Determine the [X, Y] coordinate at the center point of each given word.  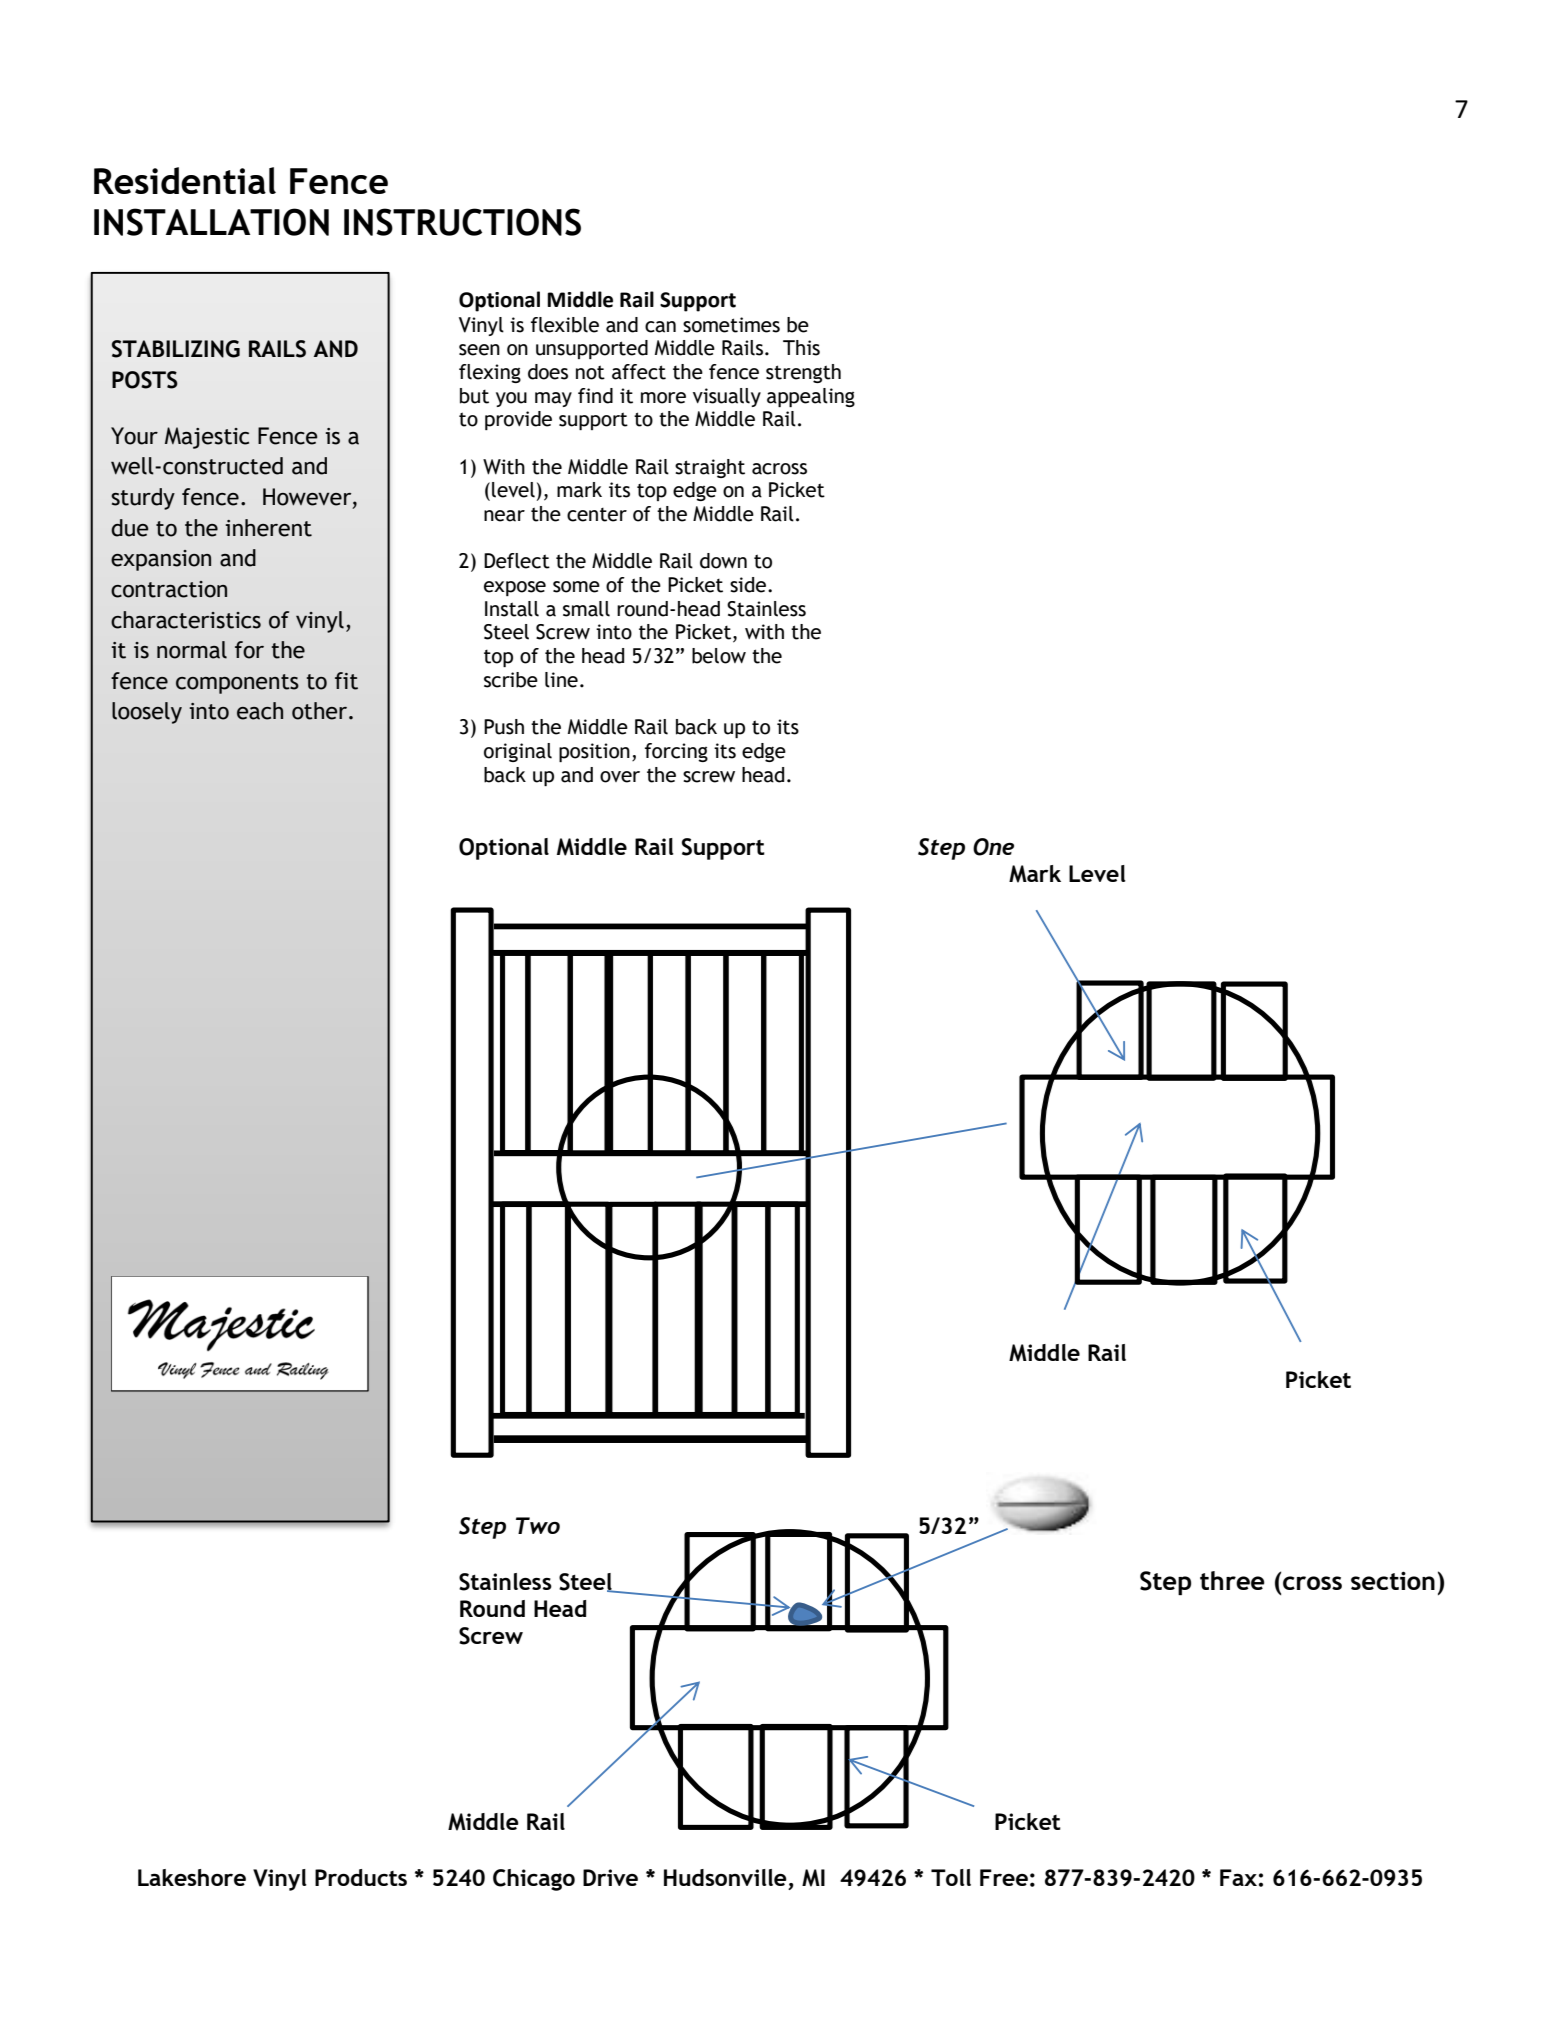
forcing [676, 752]
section [1393, 1580]
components [237, 684]
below [719, 656]
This [801, 348]
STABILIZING [176, 349]
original [518, 752]
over [620, 777]
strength [803, 373]
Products [361, 1877]
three [1232, 1580]
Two [538, 1525]
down [723, 561]
